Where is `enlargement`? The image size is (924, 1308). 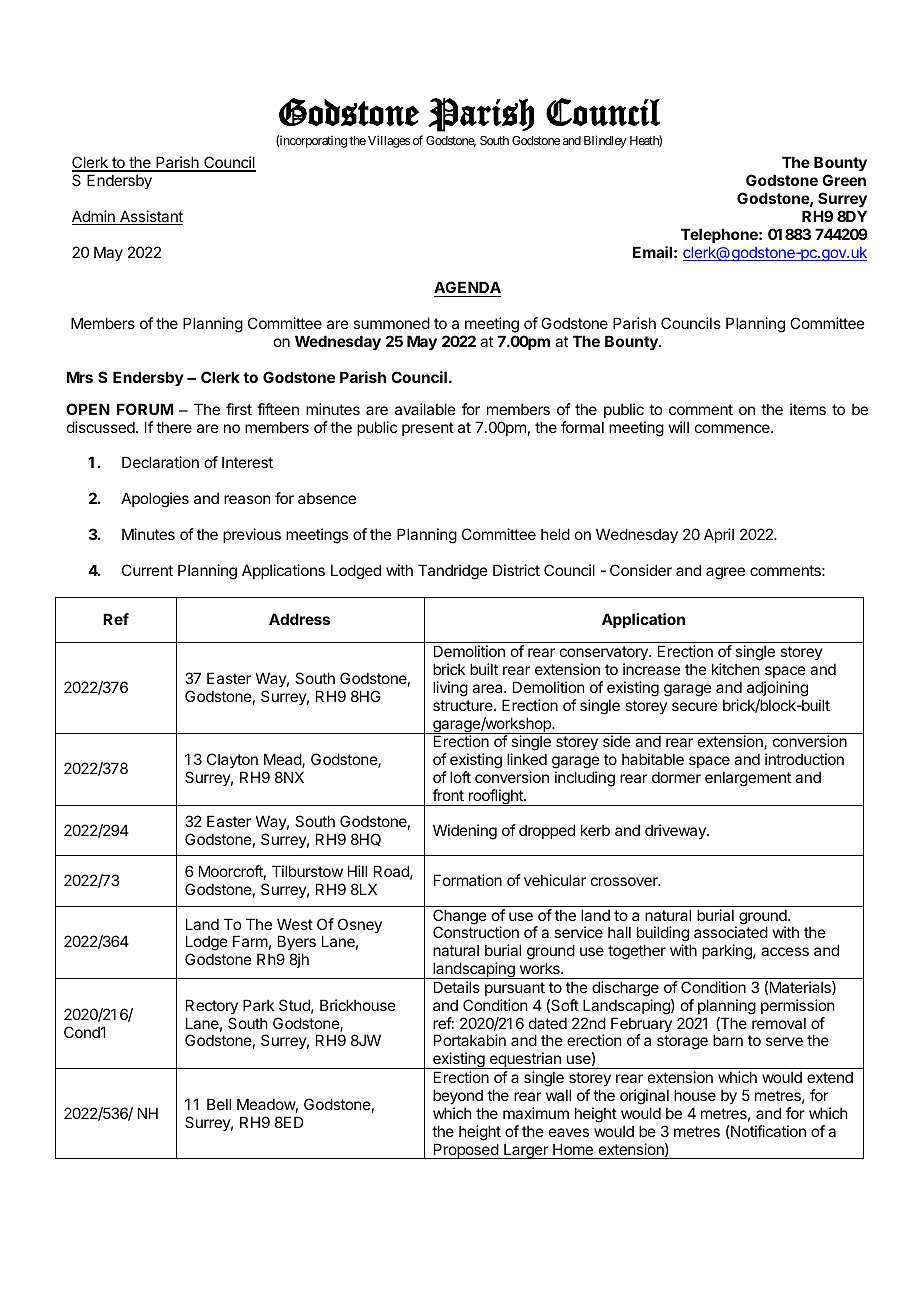 enlargement is located at coordinates (748, 779).
